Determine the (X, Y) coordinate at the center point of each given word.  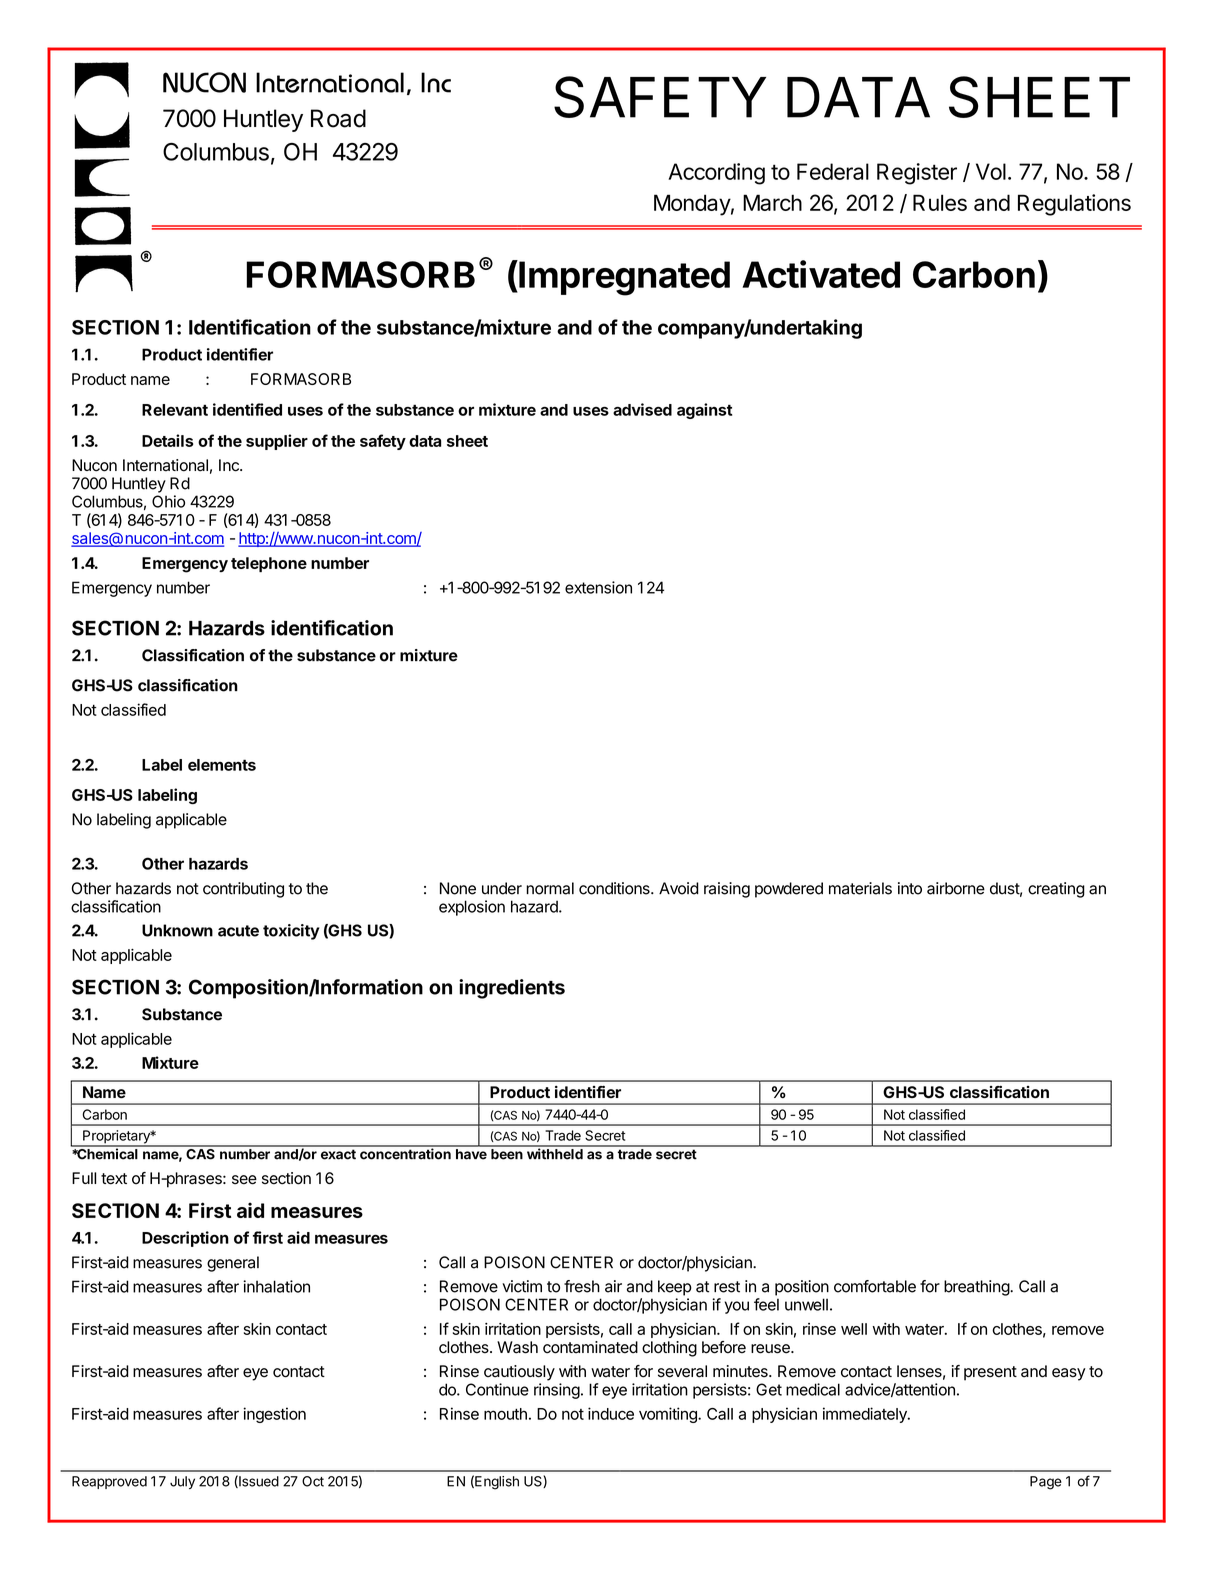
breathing (977, 1288)
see (244, 1180)
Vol (991, 171)
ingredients (512, 989)
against (704, 411)
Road (338, 118)
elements (222, 765)
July (182, 1482)
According (716, 174)
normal (550, 888)
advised (642, 409)
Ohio (168, 501)
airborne (956, 888)
